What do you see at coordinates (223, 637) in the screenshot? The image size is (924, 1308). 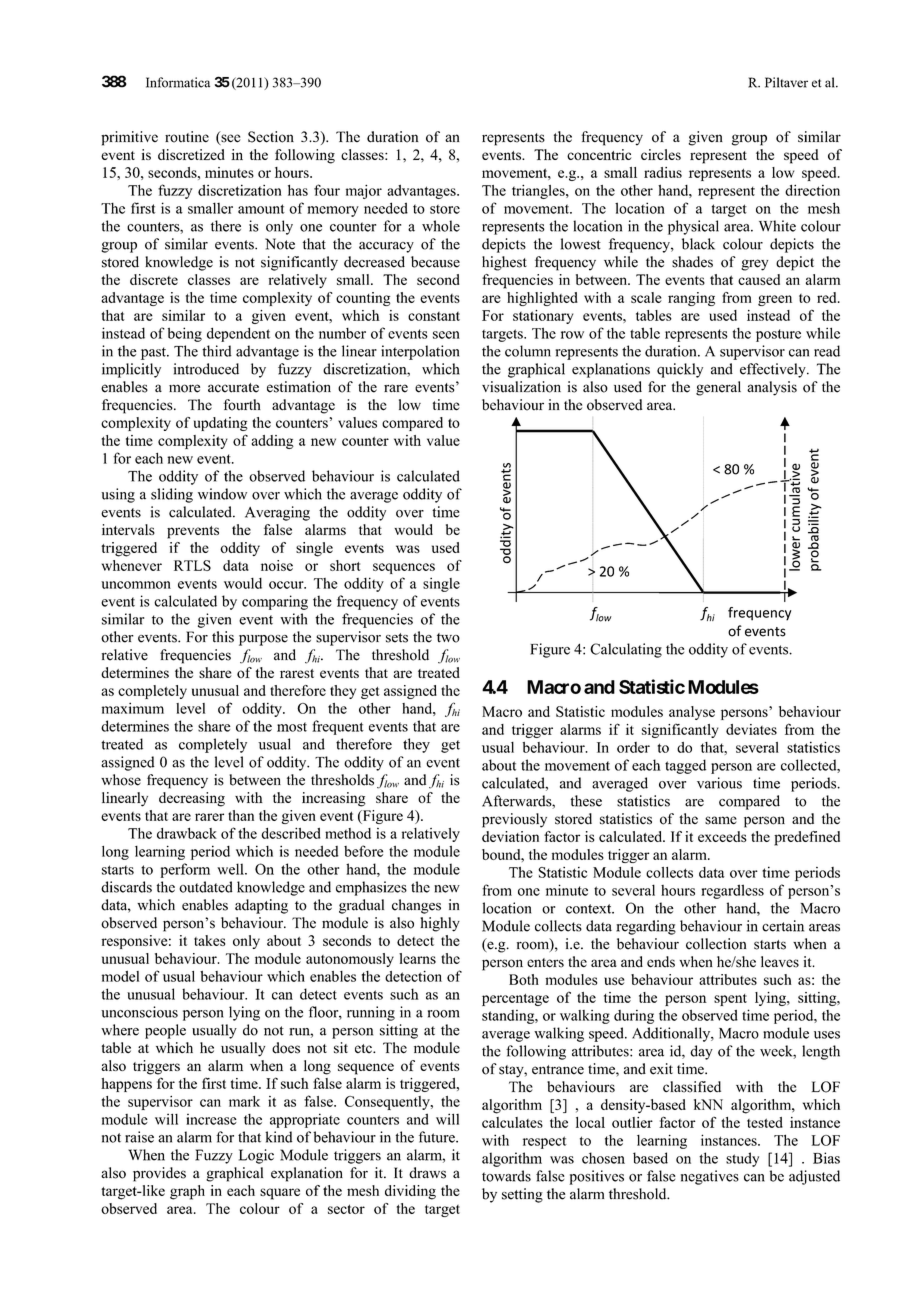 I see `this` at bounding box center [223, 637].
